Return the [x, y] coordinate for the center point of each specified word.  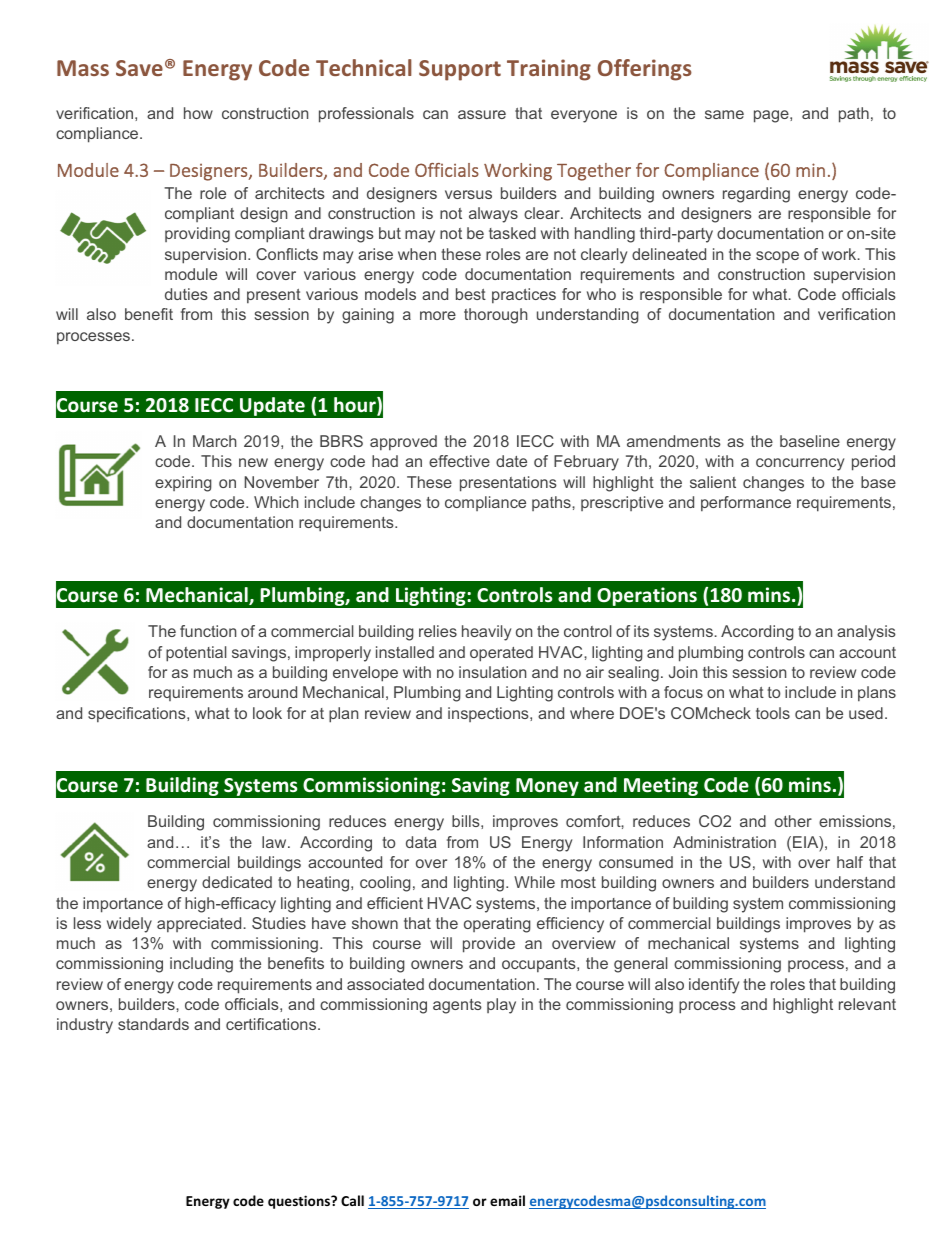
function [208, 631]
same [724, 114]
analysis [866, 633]
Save [139, 68]
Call [352, 1200]
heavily [486, 633]
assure [482, 114]
